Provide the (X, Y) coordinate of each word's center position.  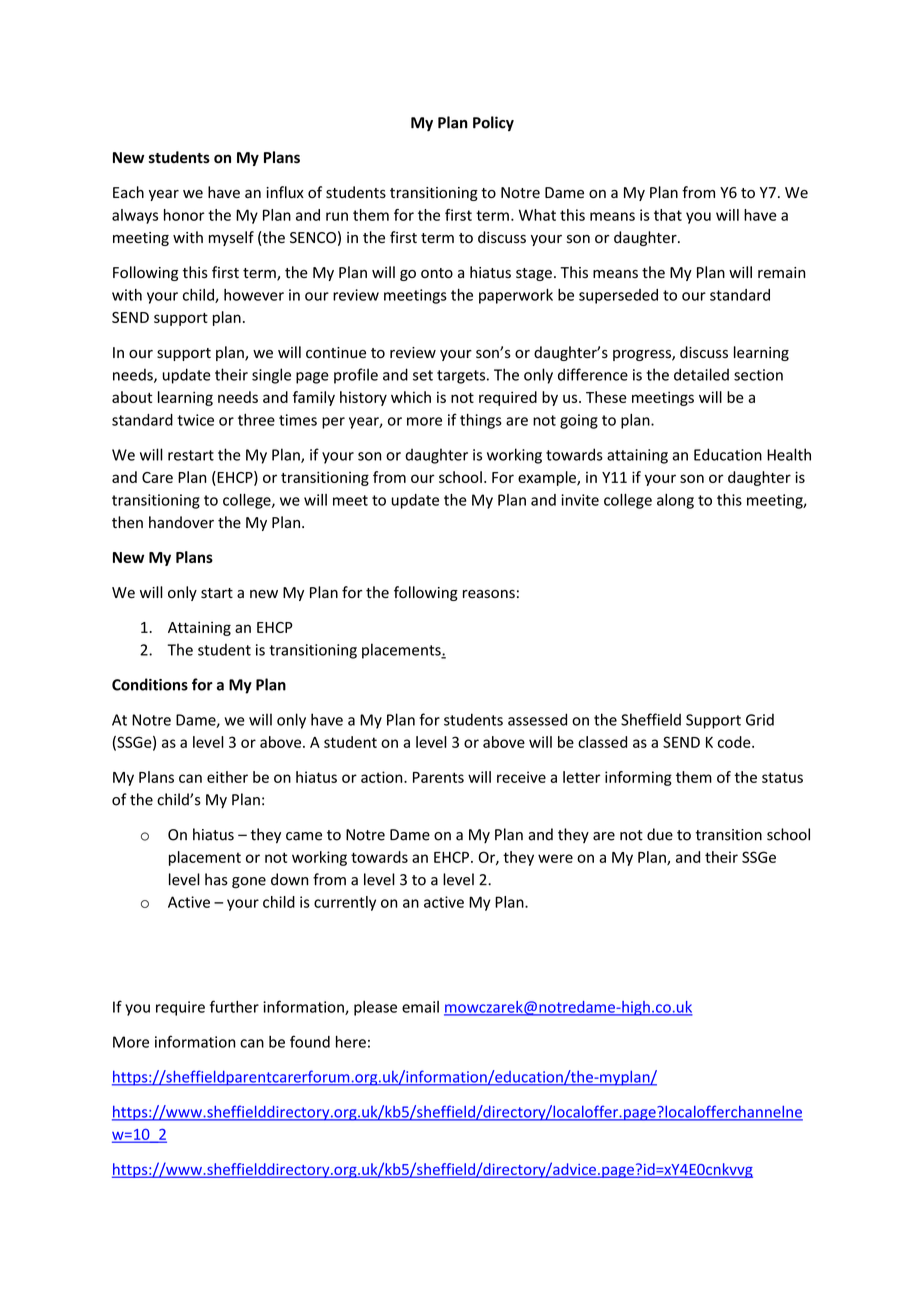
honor (184, 215)
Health (789, 454)
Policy (493, 123)
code (735, 742)
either (227, 777)
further (234, 1006)
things (481, 421)
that (668, 215)
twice (195, 420)
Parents (438, 777)
